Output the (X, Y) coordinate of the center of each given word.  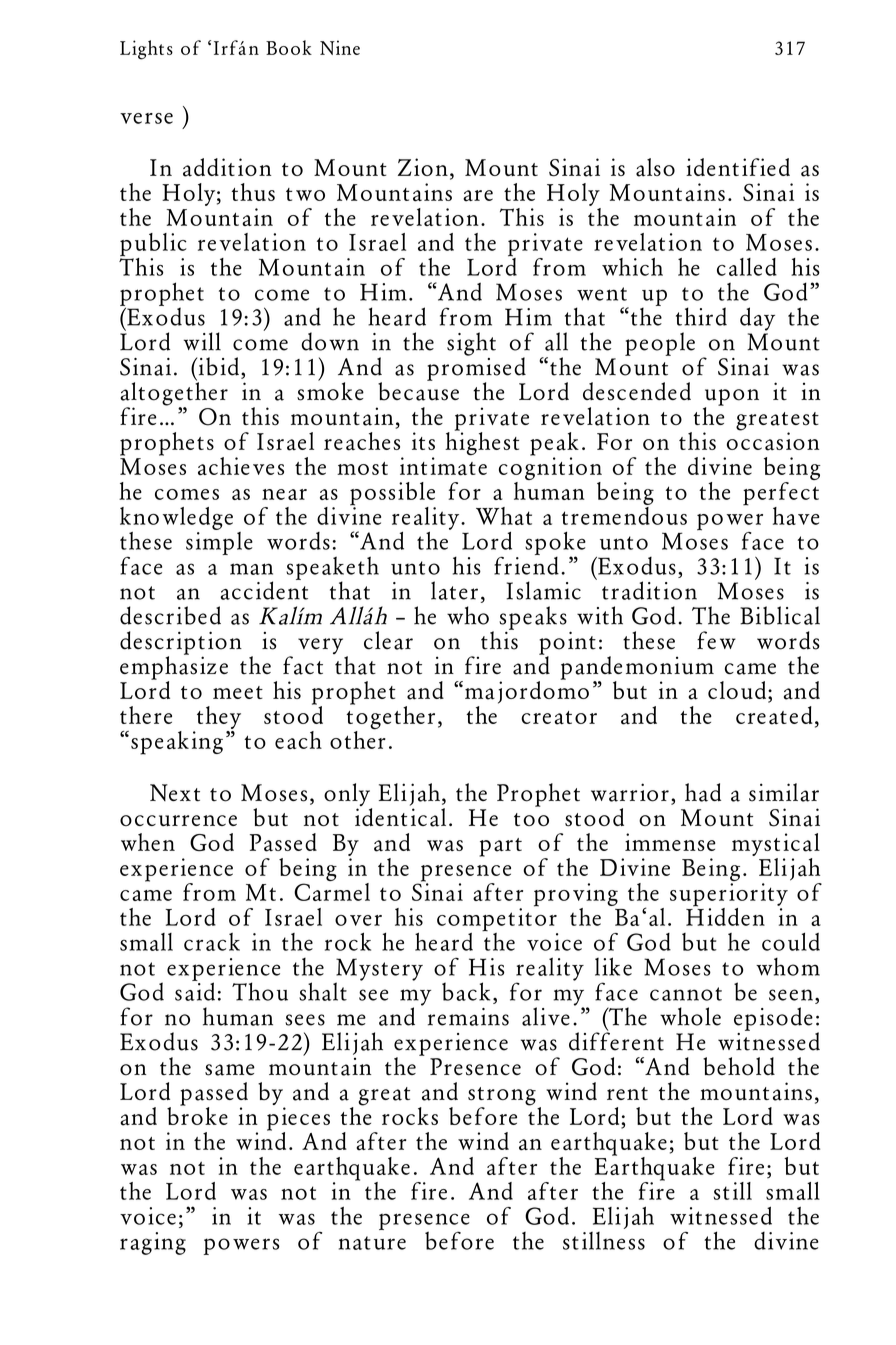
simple (219, 542)
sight (471, 344)
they (219, 717)
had (703, 792)
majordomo (527, 691)
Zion (423, 167)
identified (738, 167)
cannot (686, 994)
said (195, 990)
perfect (781, 495)
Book (289, 47)
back (466, 991)
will (202, 341)
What (504, 516)
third (701, 316)
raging (153, 1243)
